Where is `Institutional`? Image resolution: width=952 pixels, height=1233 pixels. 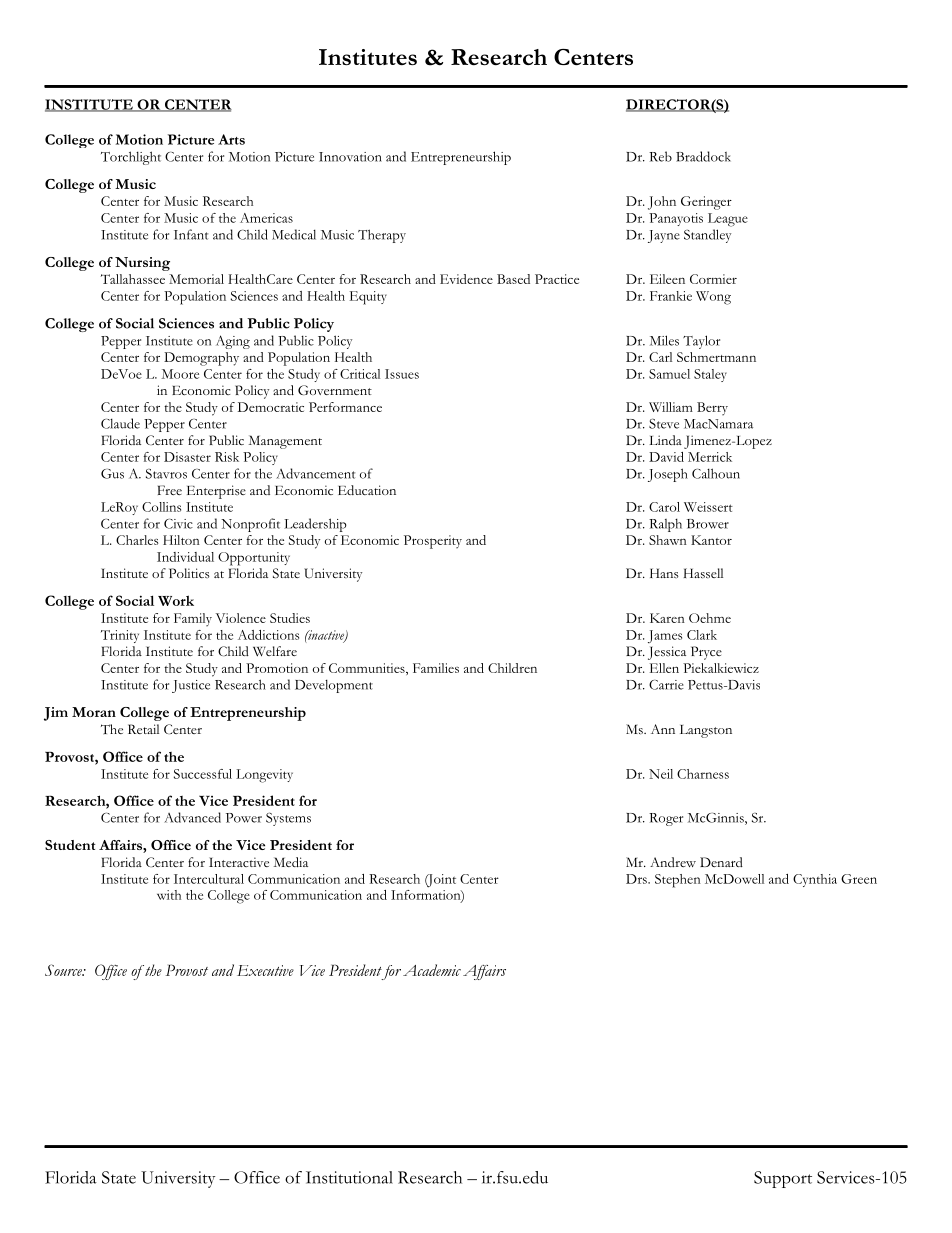
Institutional is located at coordinates (349, 1177).
